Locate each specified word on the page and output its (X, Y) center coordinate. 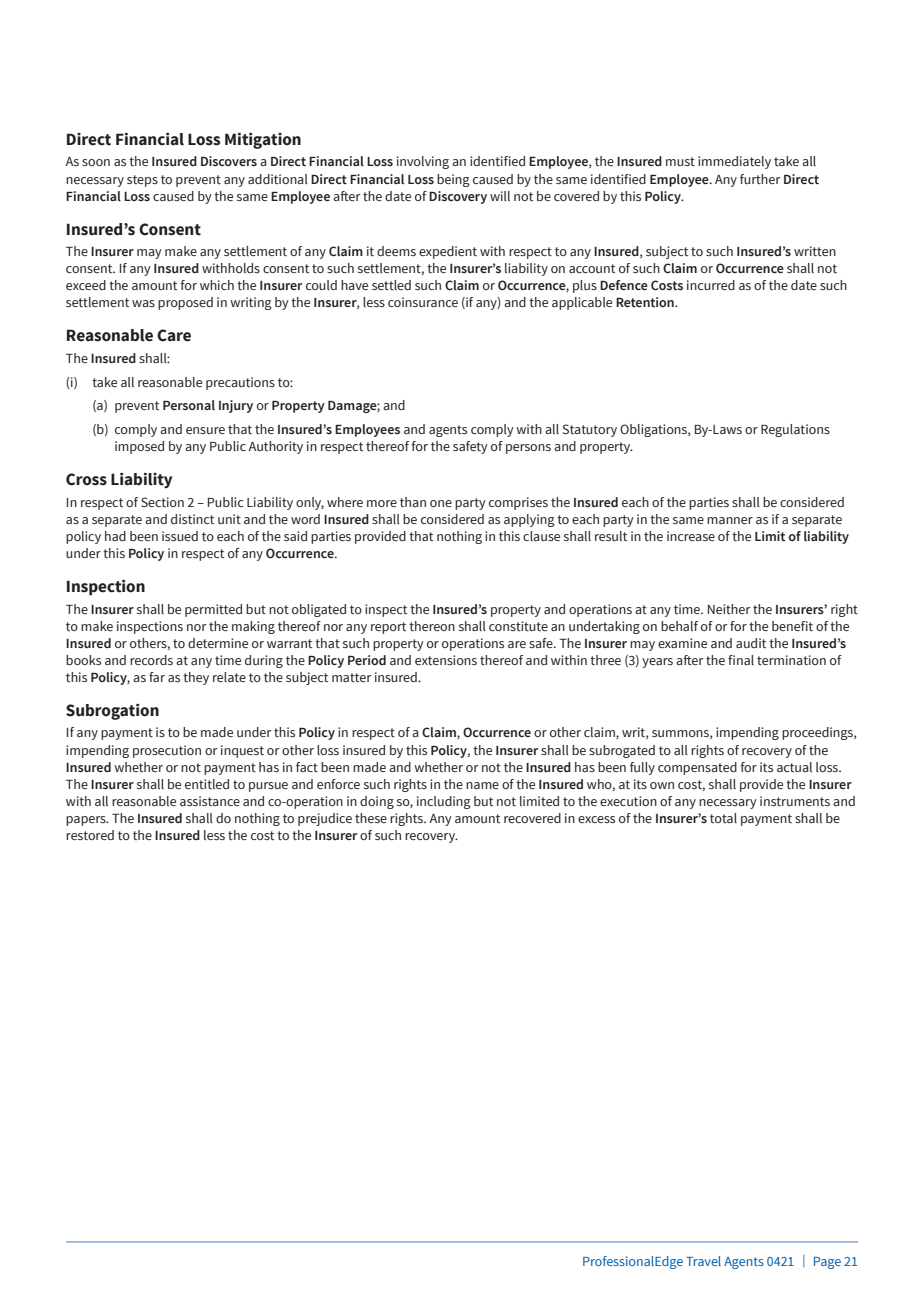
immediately (734, 162)
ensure (205, 430)
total (723, 818)
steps (142, 181)
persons (528, 449)
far (157, 677)
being (453, 180)
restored (90, 835)
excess (596, 819)
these (371, 818)
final (741, 660)
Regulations (795, 430)
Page (827, 1263)
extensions (446, 660)
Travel (703, 1261)
